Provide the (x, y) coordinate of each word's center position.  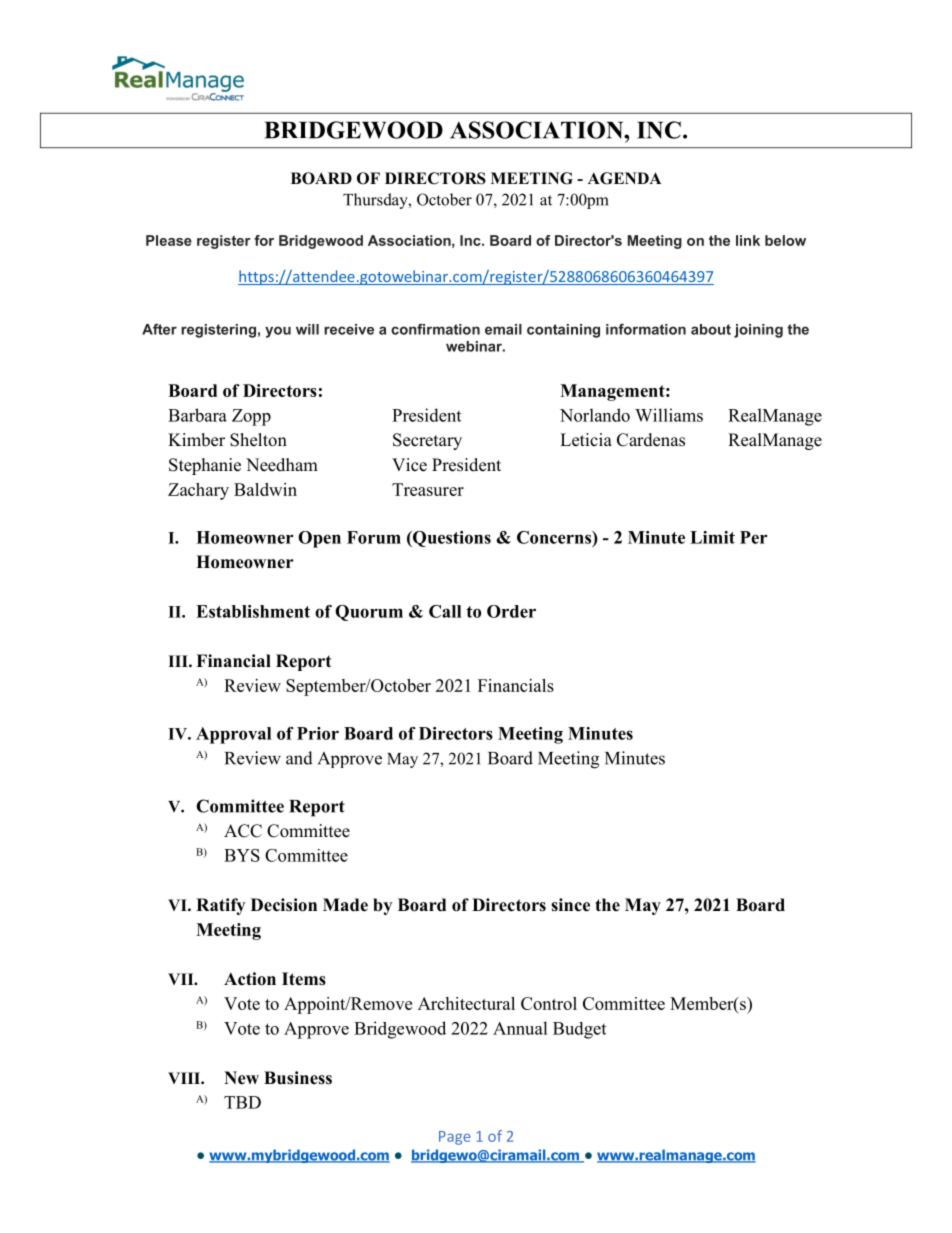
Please (169, 240)
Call (445, 611)
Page (455, 1138)
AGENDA (624, 178)
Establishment (253, 611)
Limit (712, 537)
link (748, 240)
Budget (579, 1030)
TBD (242, 1102)
